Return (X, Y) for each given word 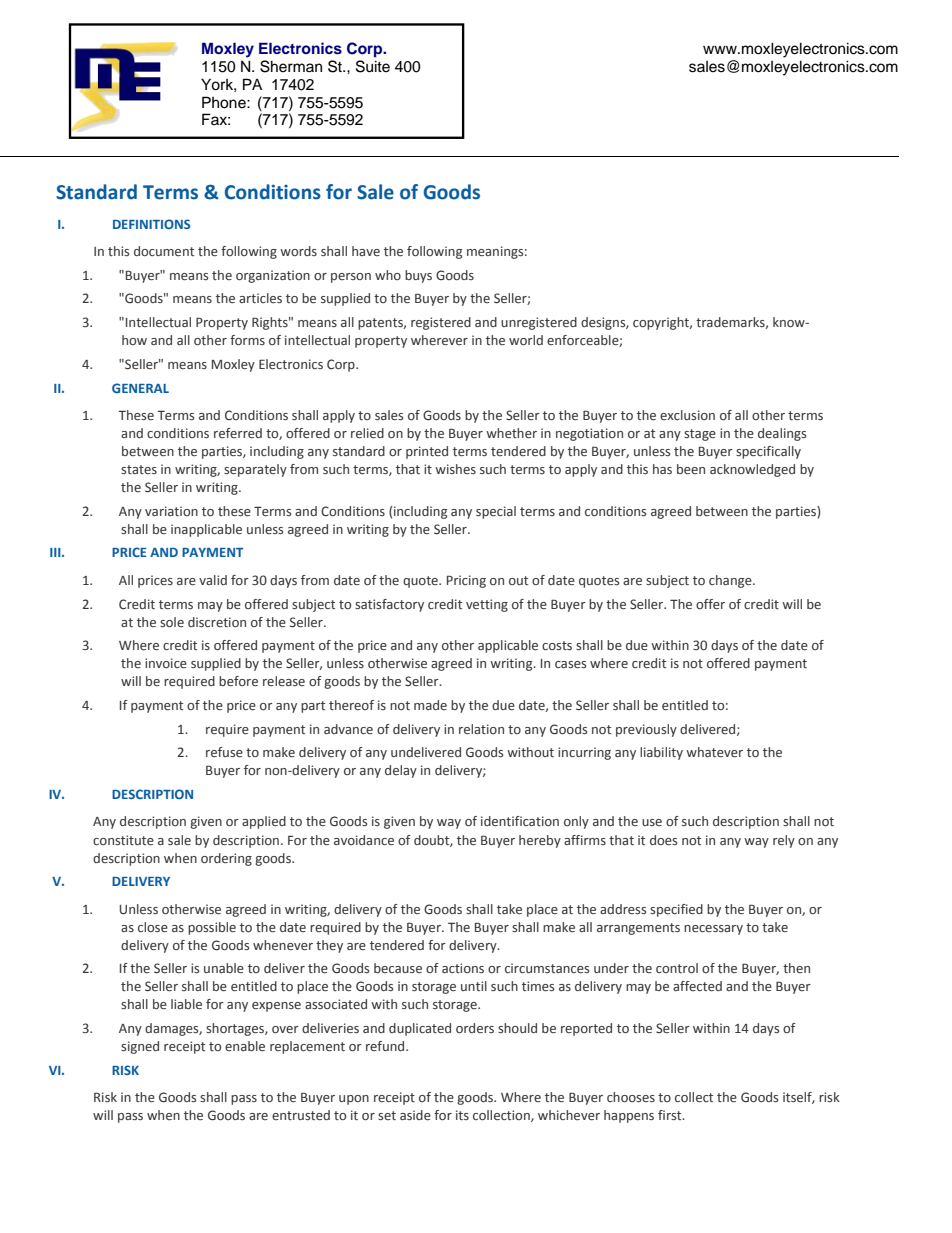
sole (172, 622)
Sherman (291, 66)
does (663, 840)
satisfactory (389, 605)
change (731, 581)
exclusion (687, 415)
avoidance (364, 840)
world (526, 340)
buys (418, 276)
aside (415, 1115)
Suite (373, 66)
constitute (123, 840)
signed (140, 1047)
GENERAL (140, 388)
